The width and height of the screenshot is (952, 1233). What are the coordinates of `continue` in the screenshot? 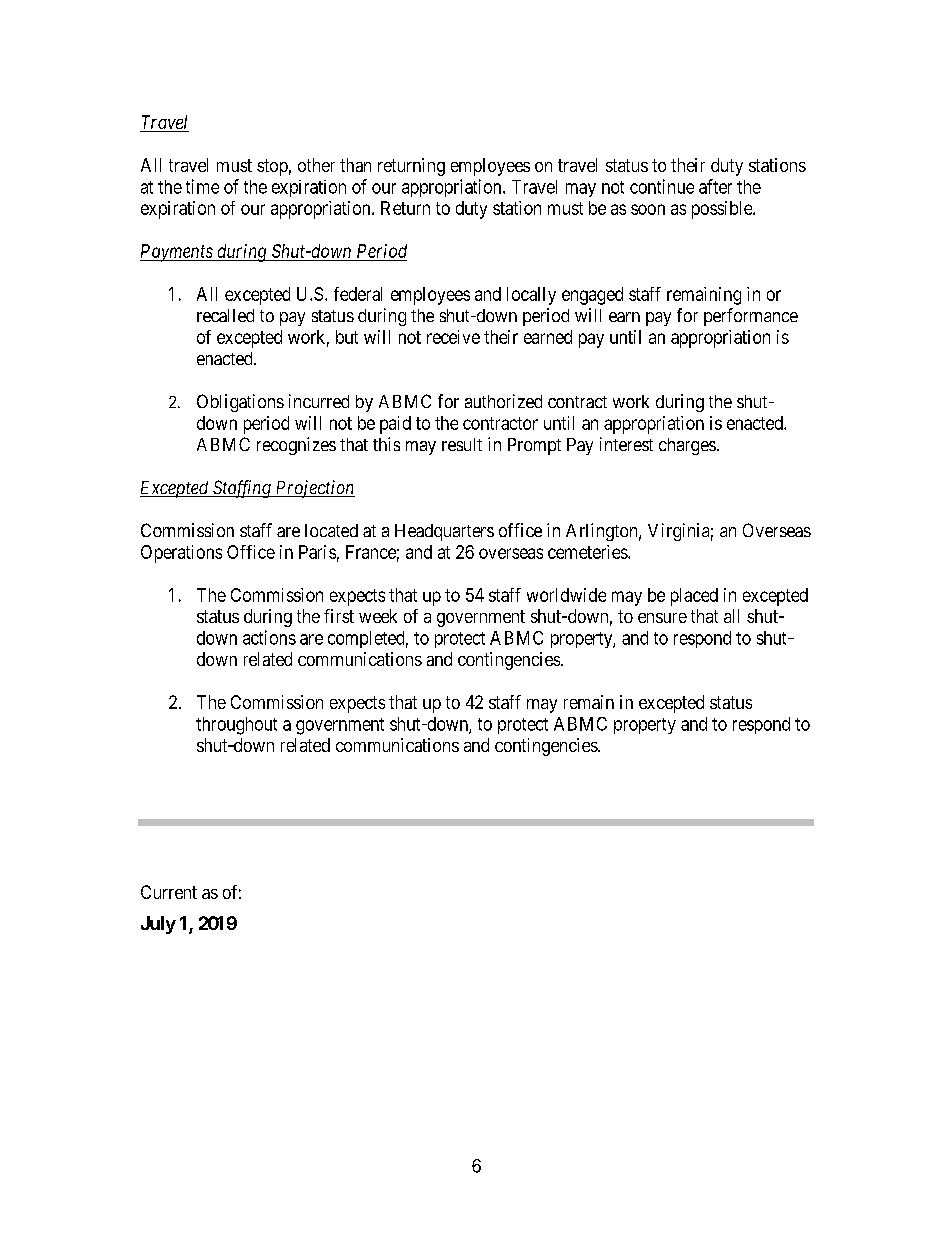 It's located at (662, 186).
